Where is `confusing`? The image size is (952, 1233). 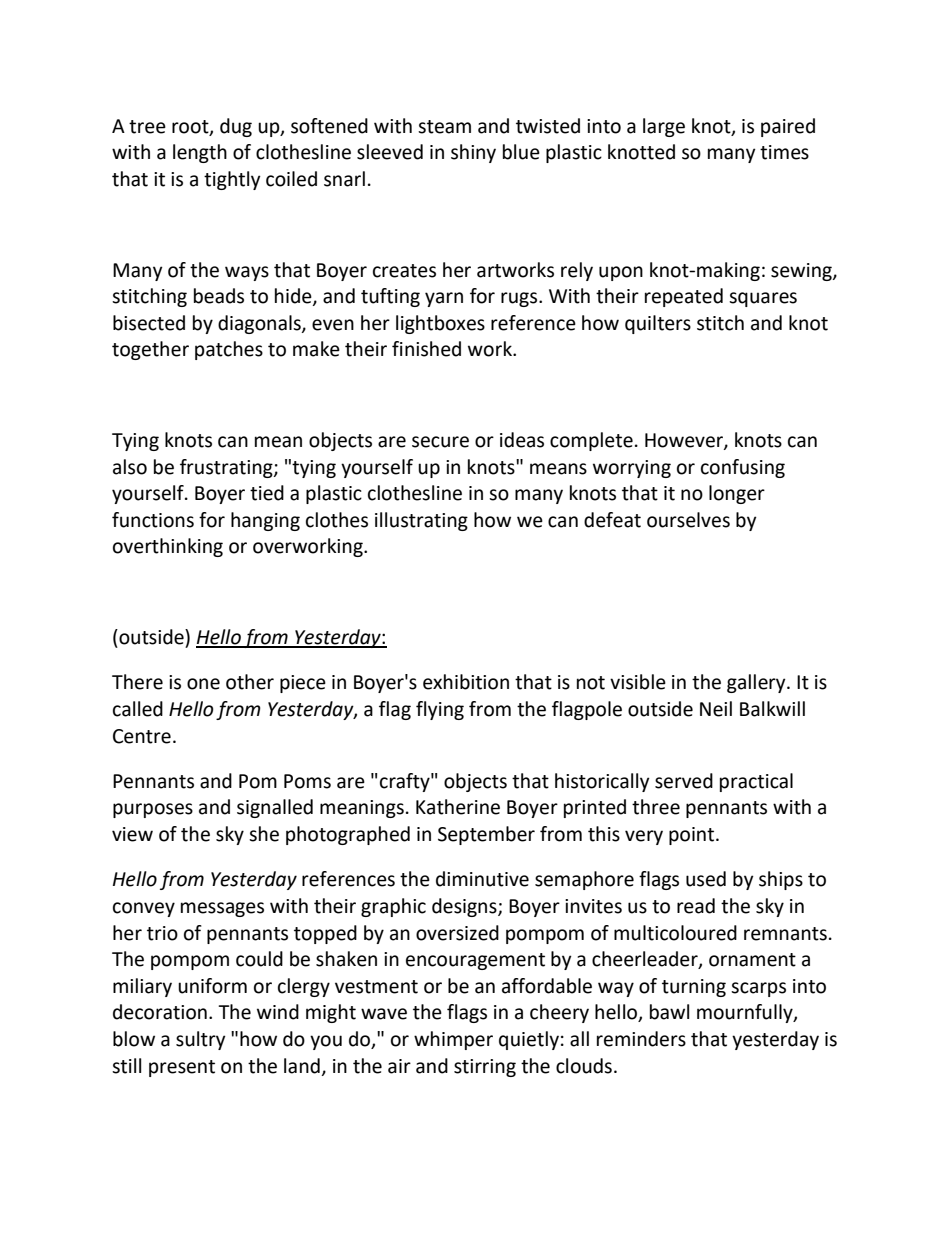
confusing is located at coordinates (743, 468).
